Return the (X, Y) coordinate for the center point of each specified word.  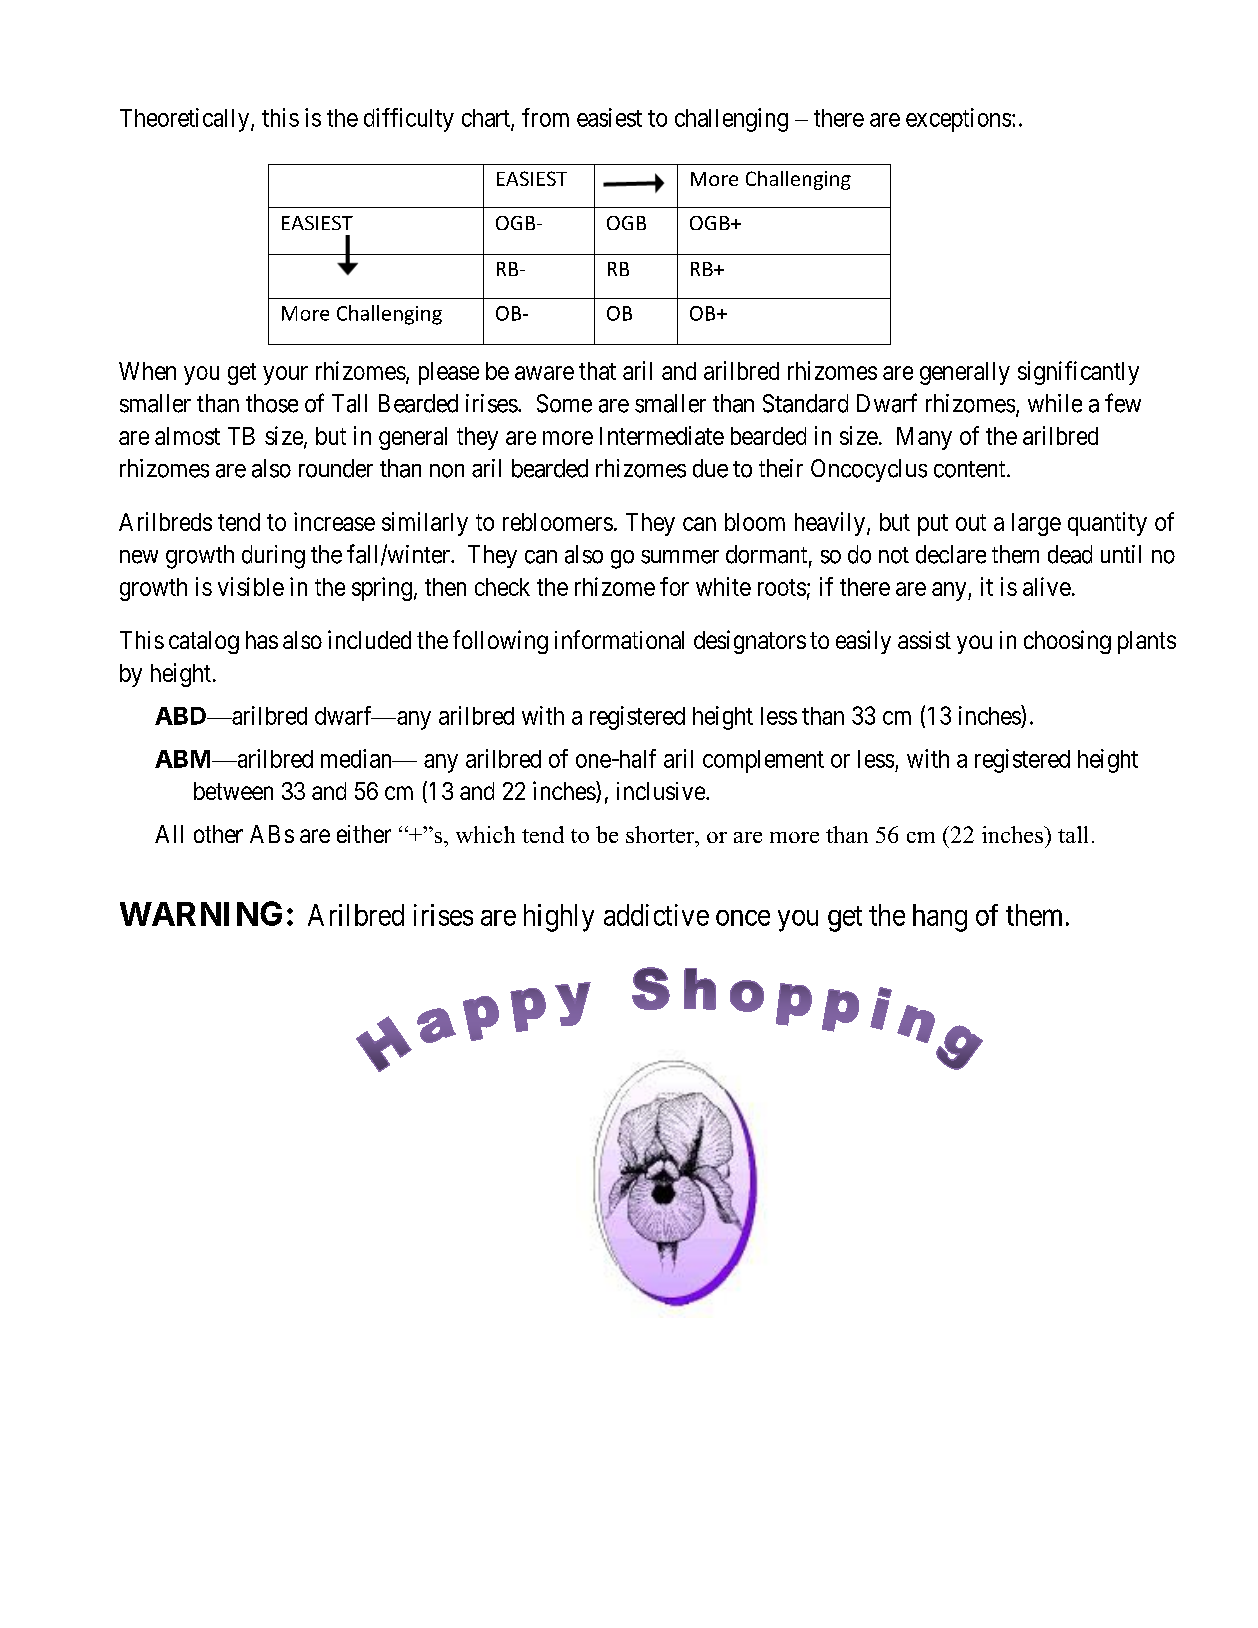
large (1036, 524)
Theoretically (186, 120)
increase (334, 521)
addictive (656, 915)
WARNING (201, 913)
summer (680, 557)
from (545, 117)
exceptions (958, 120)
